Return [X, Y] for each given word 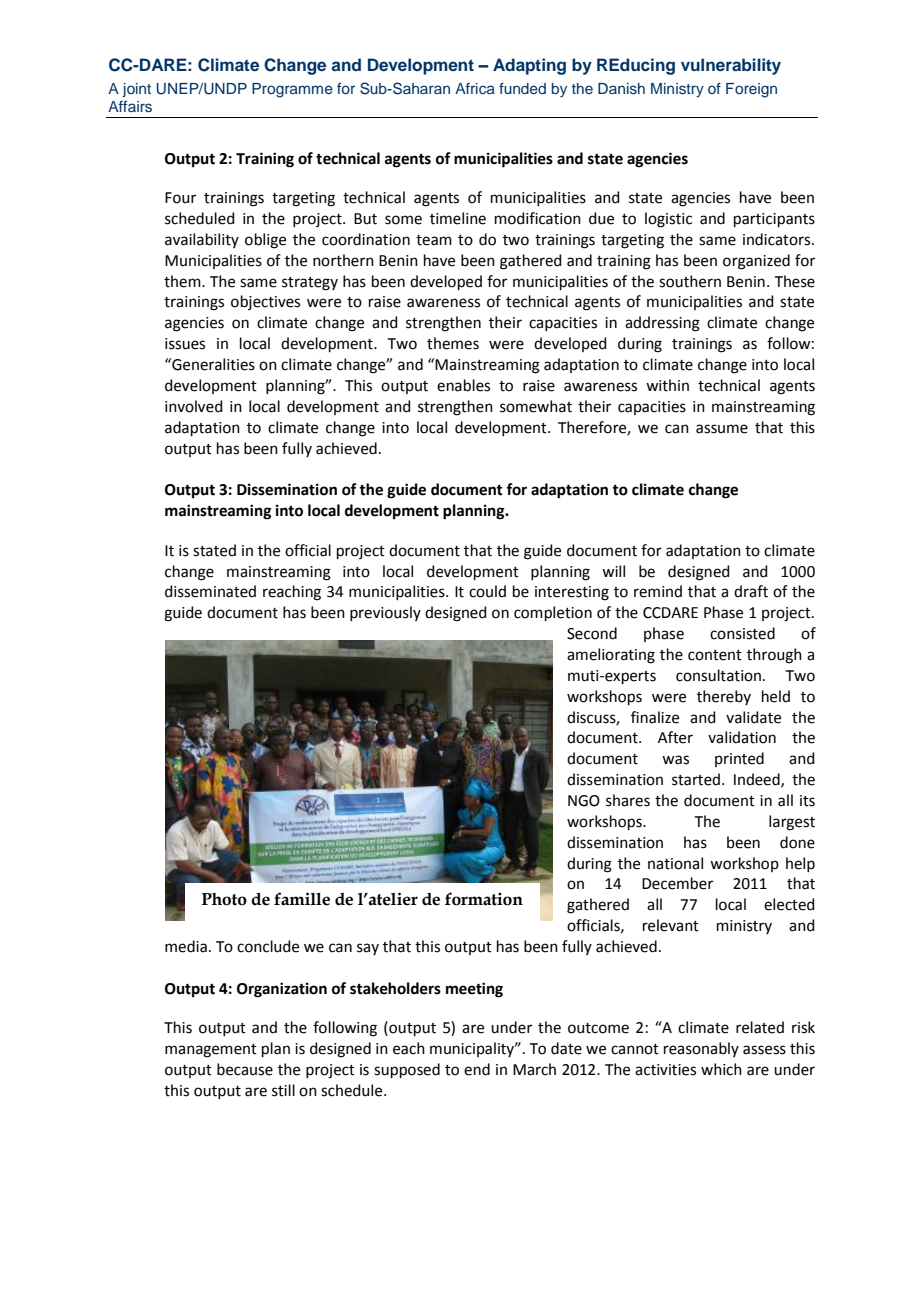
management [211, 1051]
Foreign [751, 90]
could [487, 591]
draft [751, 591]
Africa [475, 88]
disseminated [210, 591]
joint [137, 90]
